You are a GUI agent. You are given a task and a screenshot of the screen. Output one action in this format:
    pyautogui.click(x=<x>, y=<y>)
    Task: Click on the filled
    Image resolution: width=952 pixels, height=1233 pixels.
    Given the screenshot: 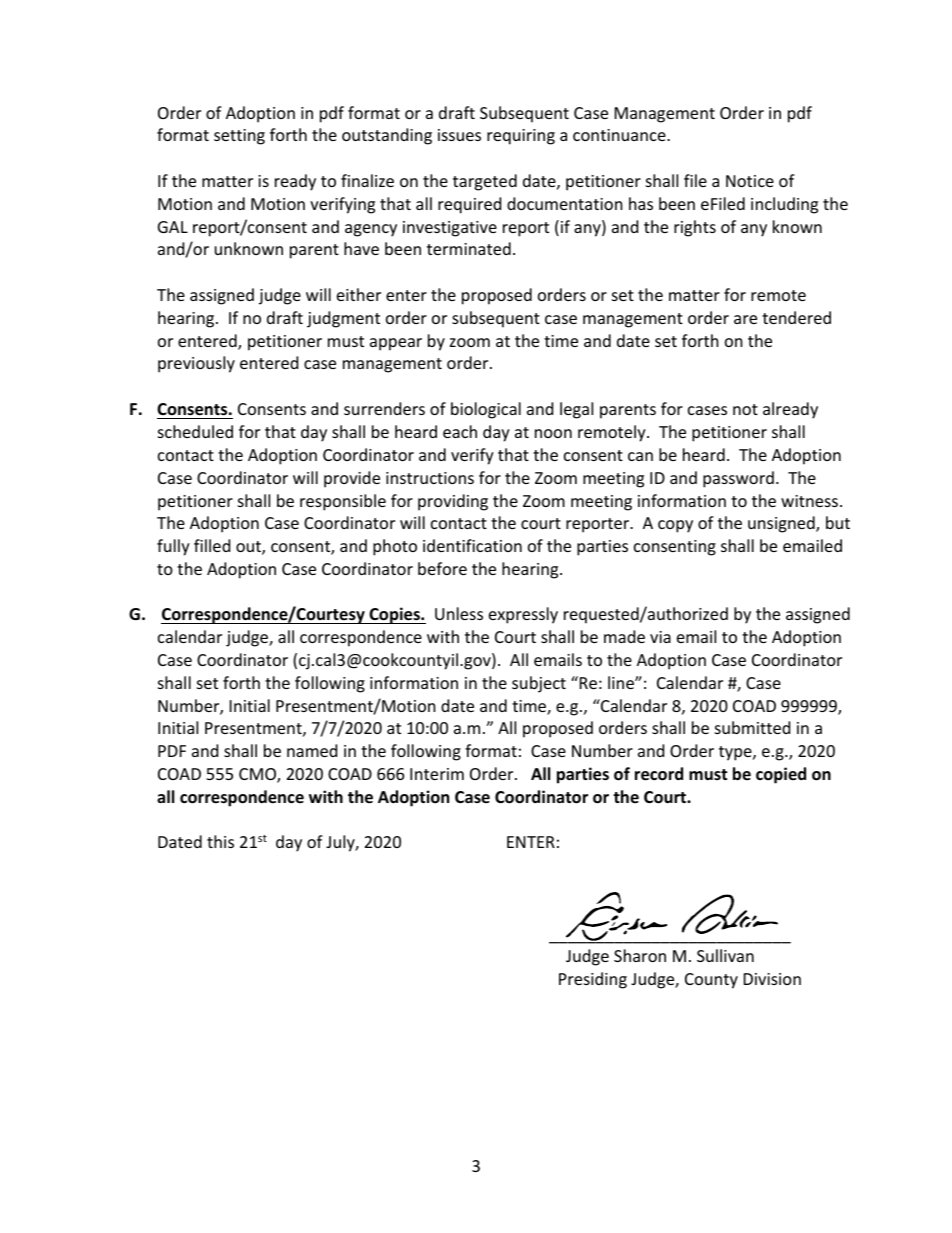 What is the action you would take?
    pyautogui.click(x=212, y=545)
